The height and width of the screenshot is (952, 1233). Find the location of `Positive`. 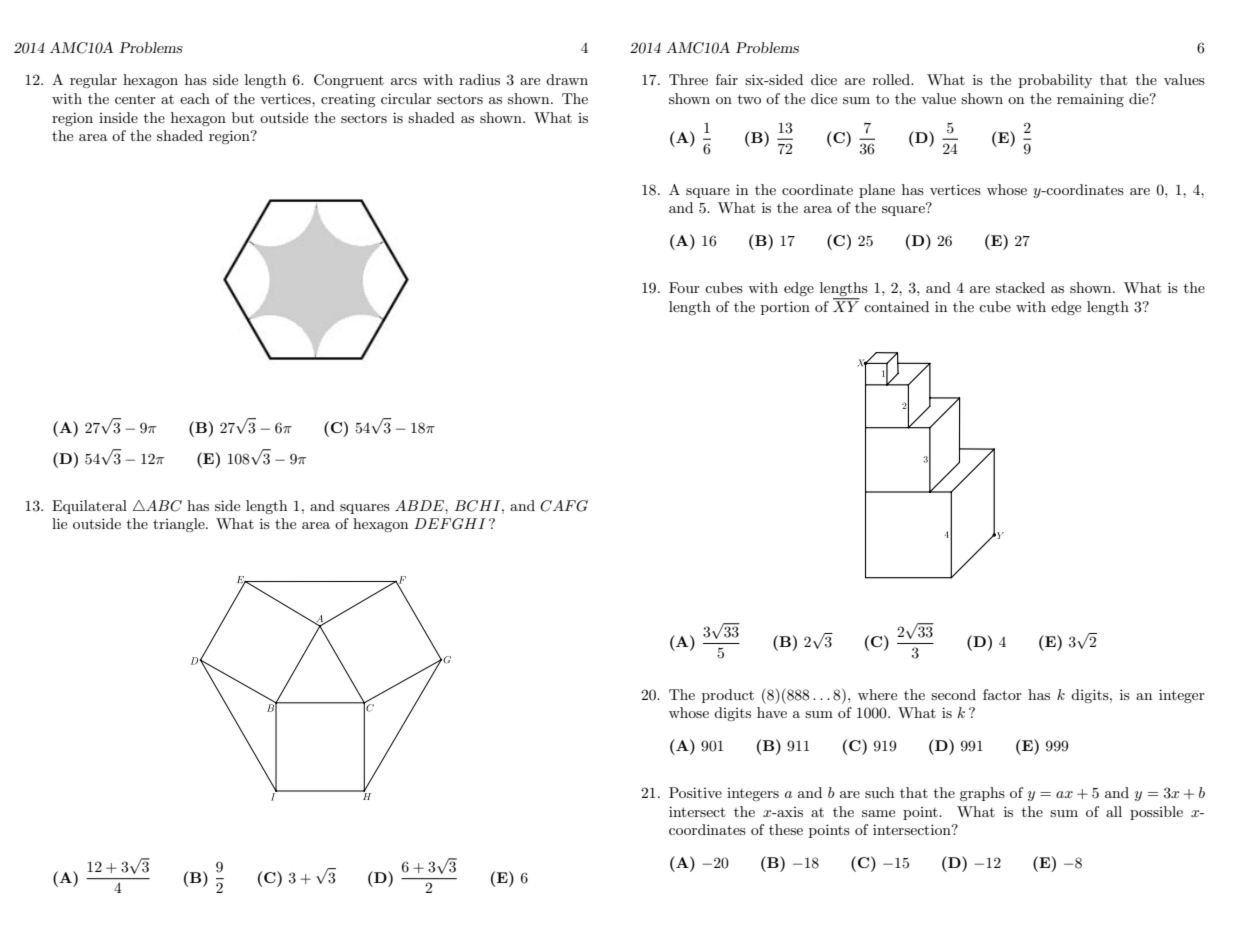

Positive is located at coordinates (695, 792).
